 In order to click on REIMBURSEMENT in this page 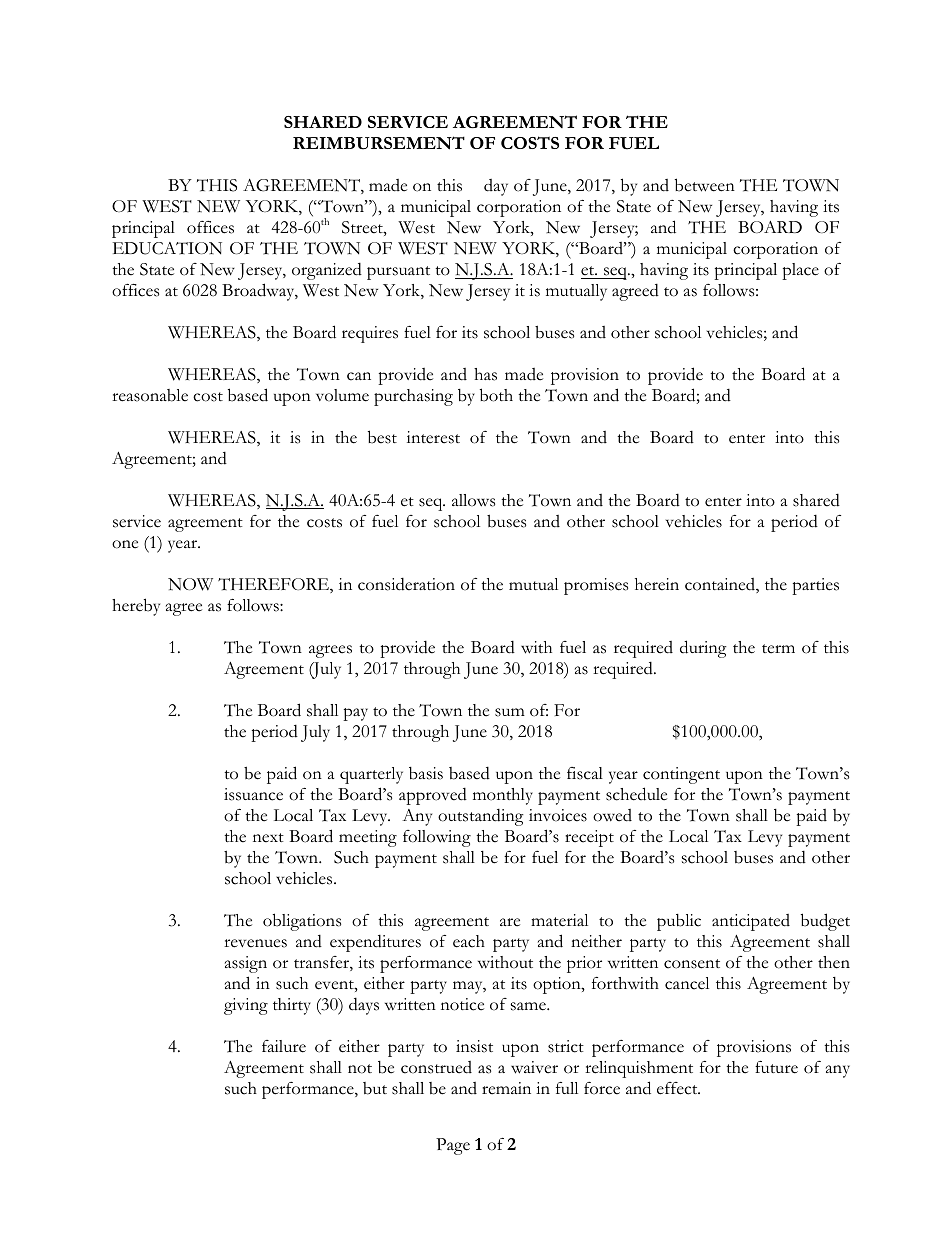, I will do `click(379, 143)`.
